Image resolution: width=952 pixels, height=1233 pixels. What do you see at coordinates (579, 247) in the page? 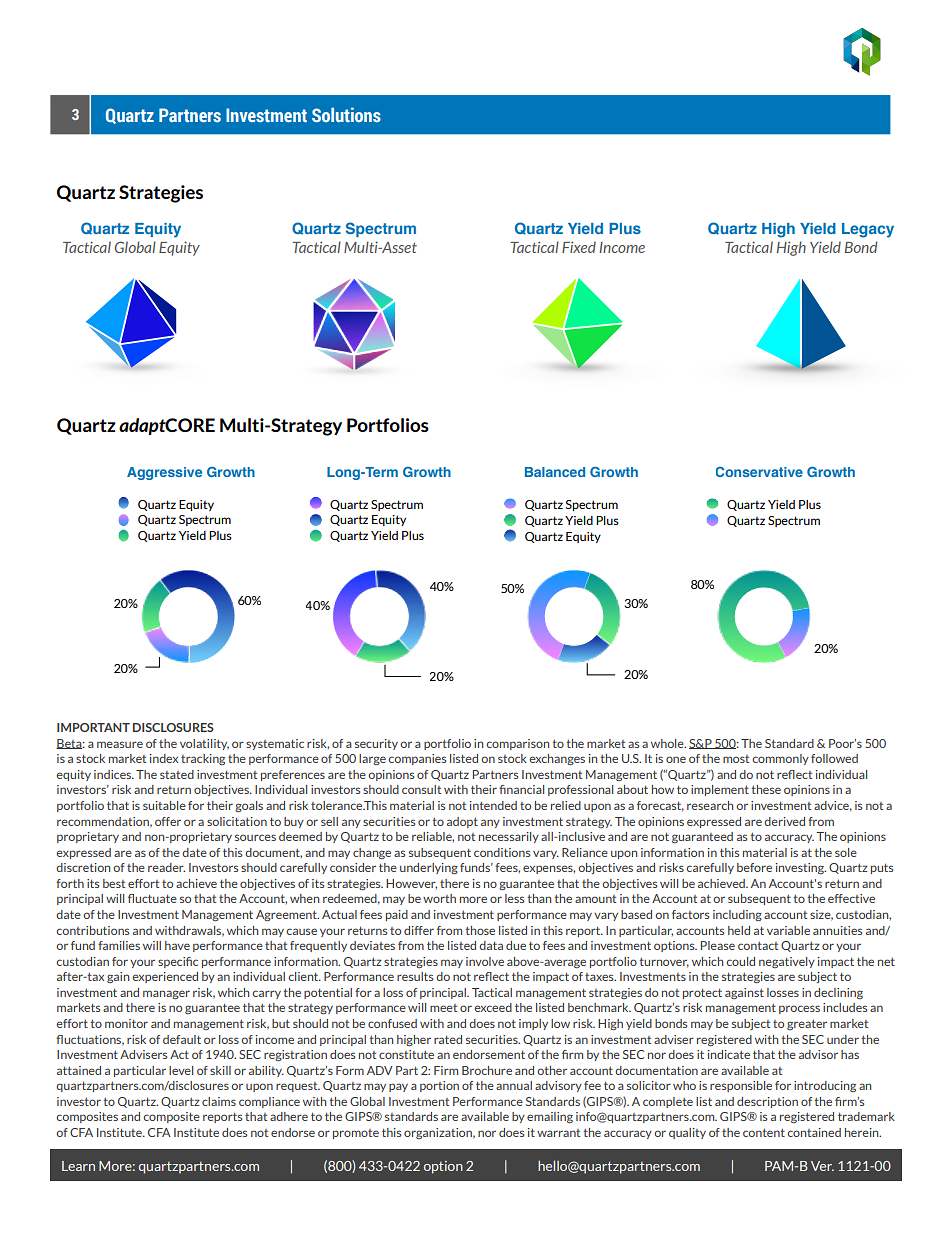
I see `Fixed` at bounding box center [579, 247].
